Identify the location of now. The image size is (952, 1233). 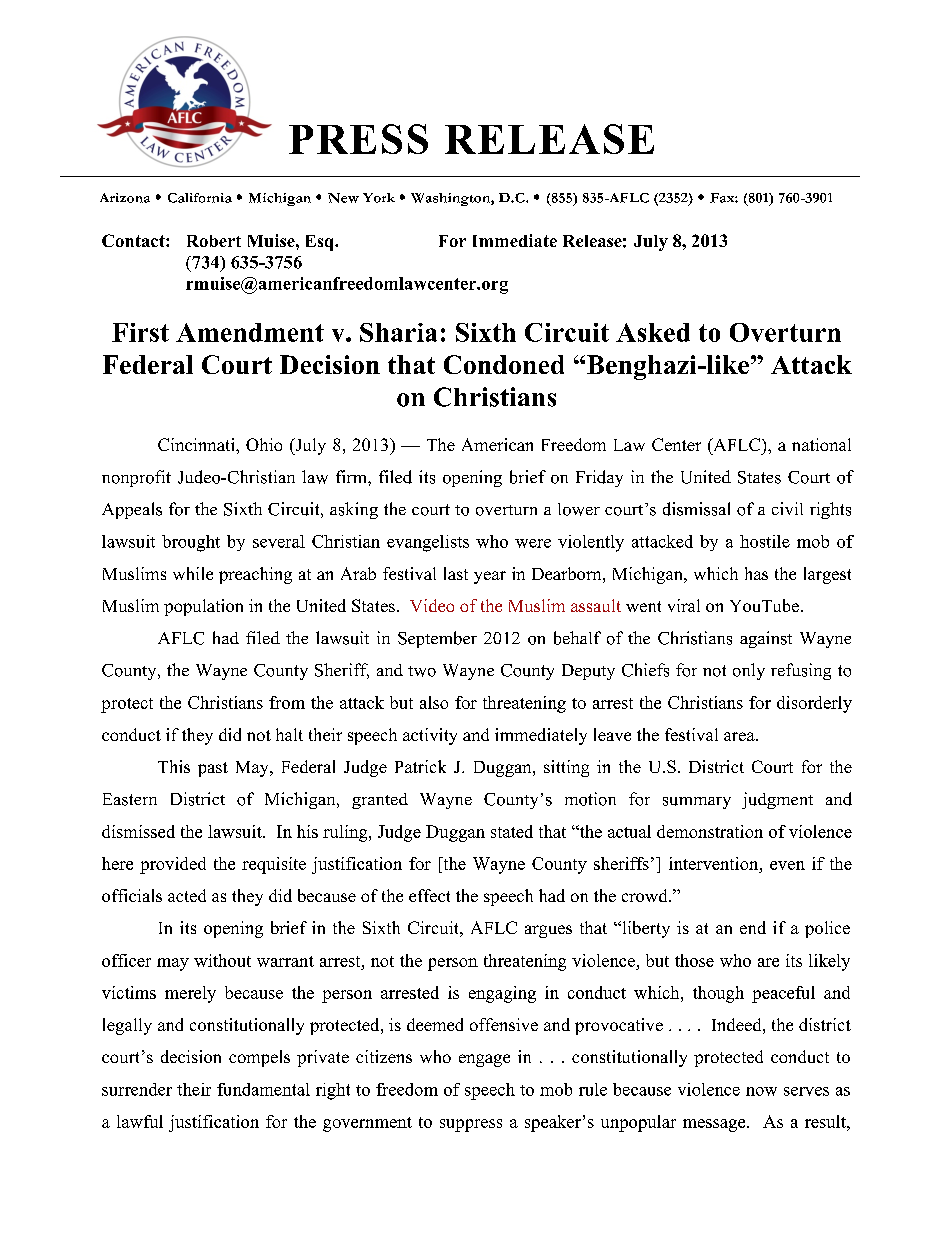
(761, 1091).
